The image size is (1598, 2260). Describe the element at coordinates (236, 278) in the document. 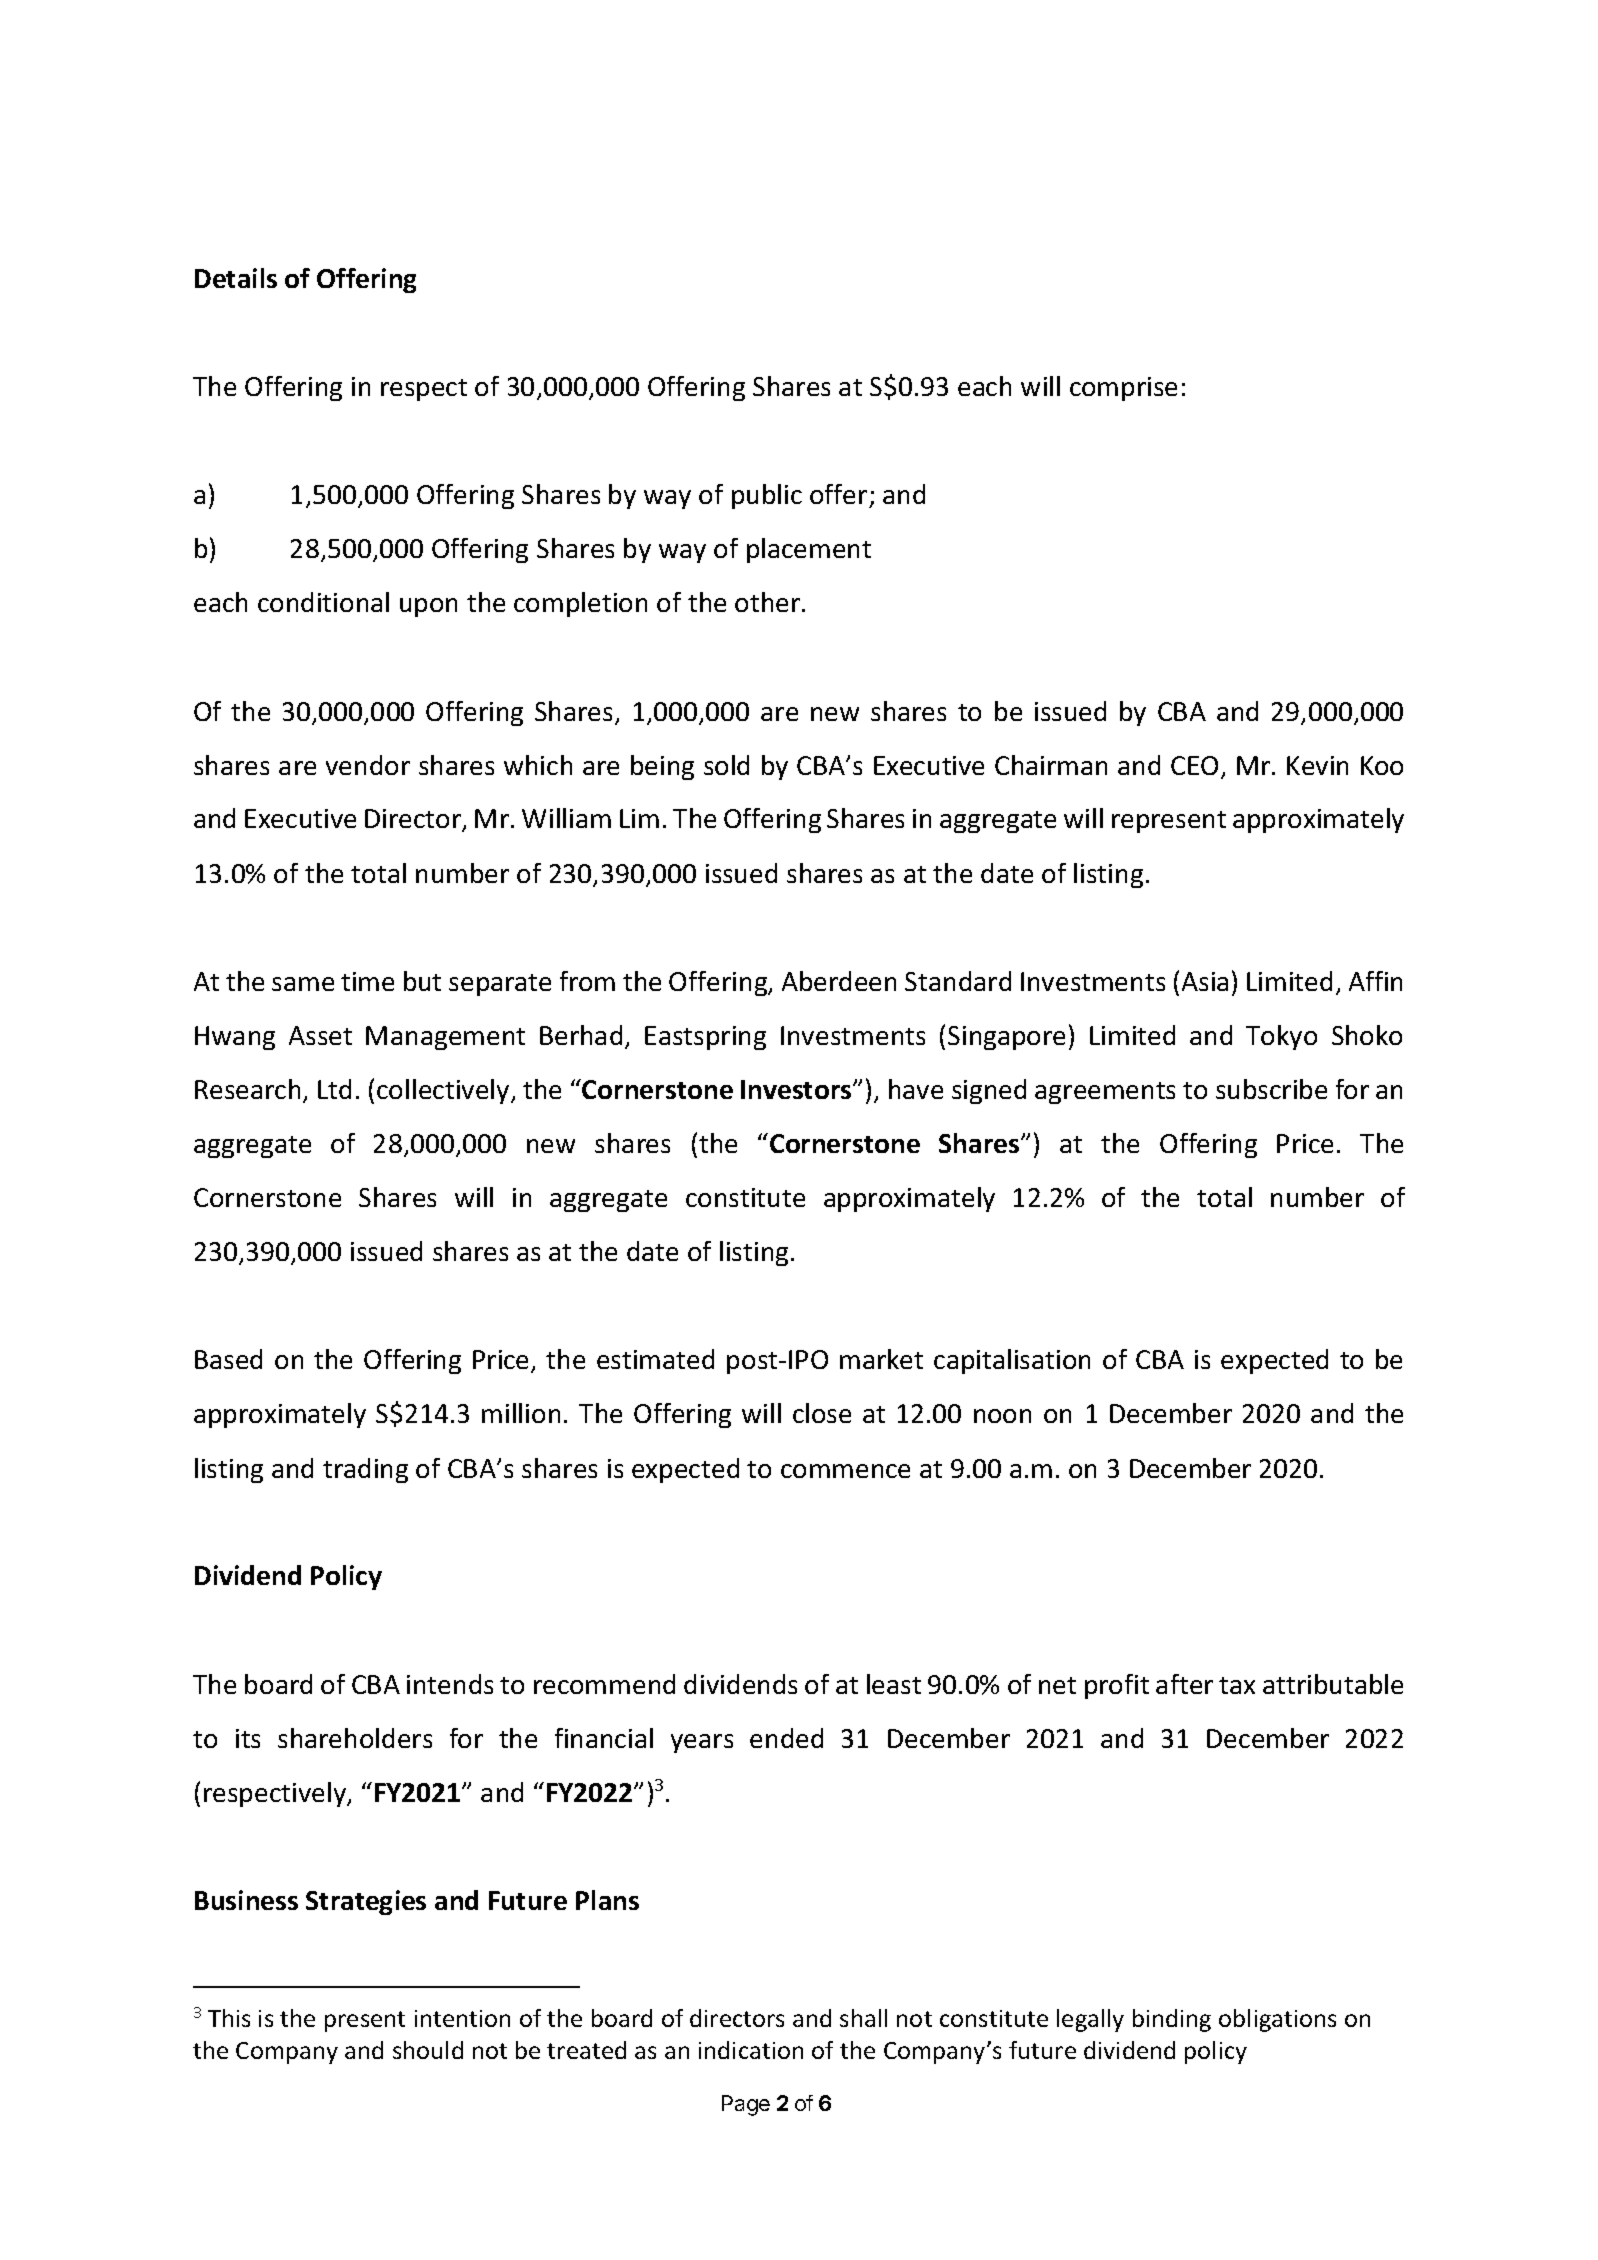

I see `Details` at that location.
